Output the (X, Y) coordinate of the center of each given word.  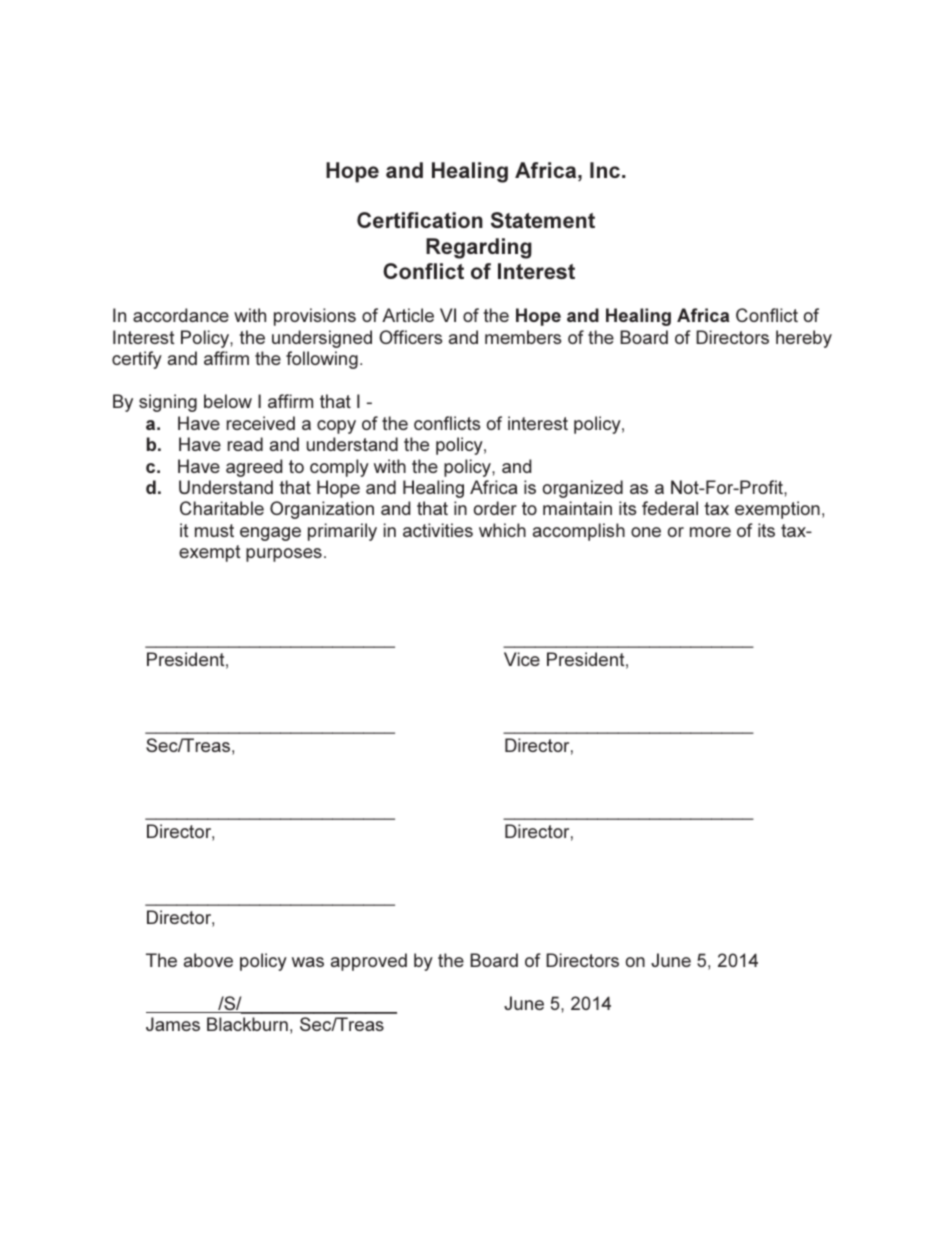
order (495, 508)
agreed (254, 468)
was (308, 962)
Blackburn (247, 1024)
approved (369, 962)
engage (270, 534)
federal (670, 508)
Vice (522, 659)
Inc (605, 170)
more (710, 532)
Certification (420, 220)
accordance (181, 315)
